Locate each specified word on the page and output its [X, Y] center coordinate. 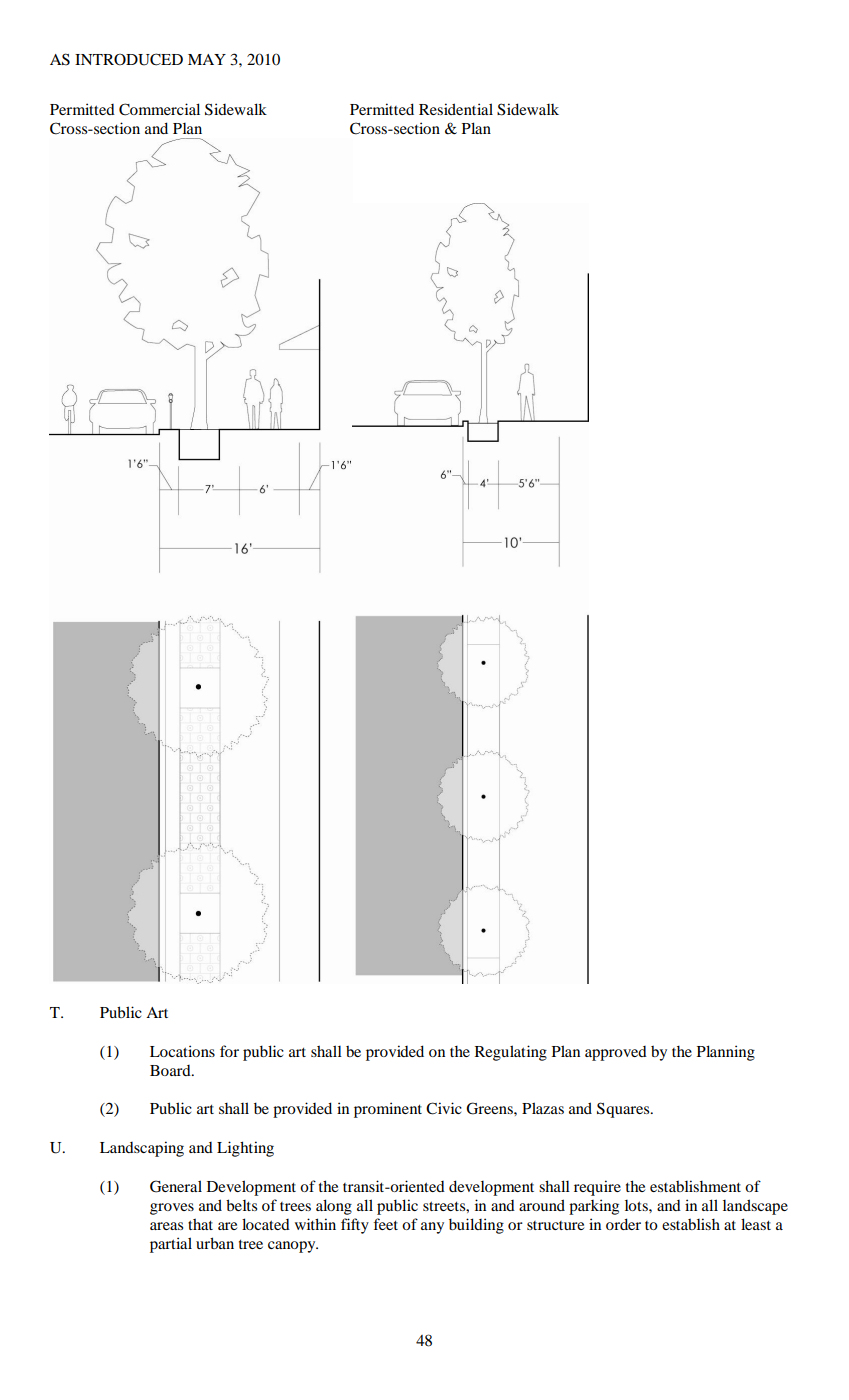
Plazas [543, 1108]
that [200, 1224]
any [432, 1228]
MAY [207, 59]
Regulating [511, 1053]
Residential [456, 109]
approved [616, 1053]
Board [171, 1070]
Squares [624, 1110]
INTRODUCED [129, 59]
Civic [444, 1108]
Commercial [159, 109]
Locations [182, 1051]
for [229, 1051]
